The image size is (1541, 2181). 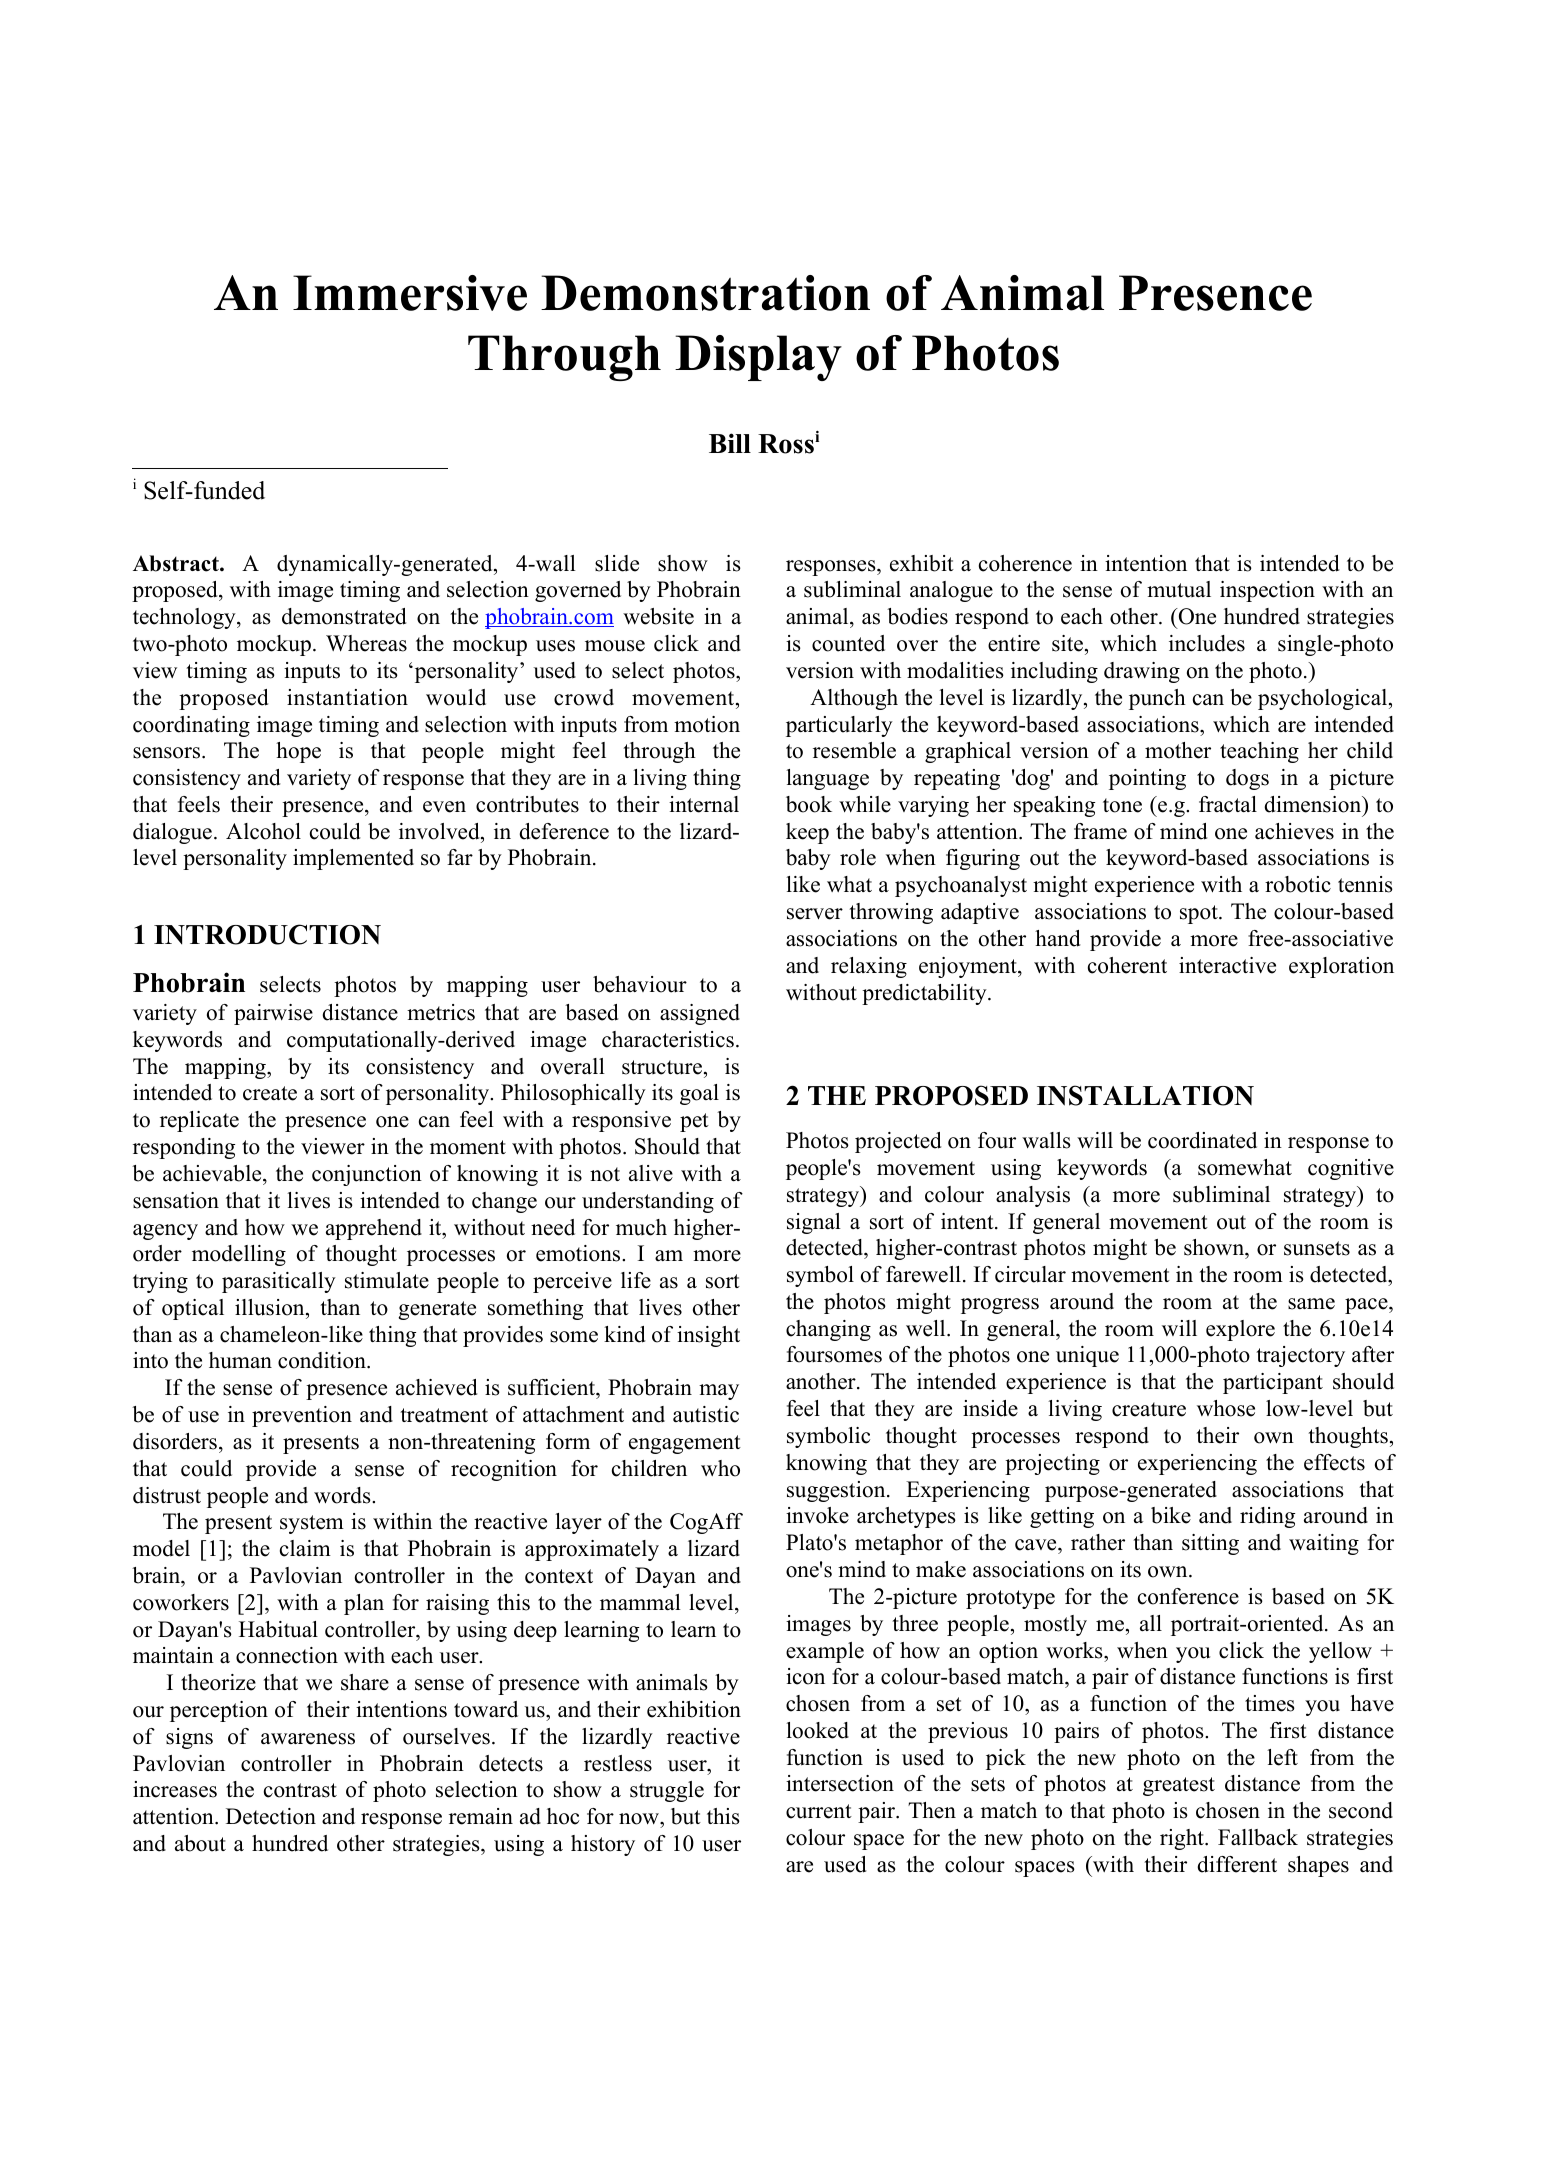 What do you see at coordinates (839, 726) in the page?
I see `particularly` at bounding box center [839, 726].
